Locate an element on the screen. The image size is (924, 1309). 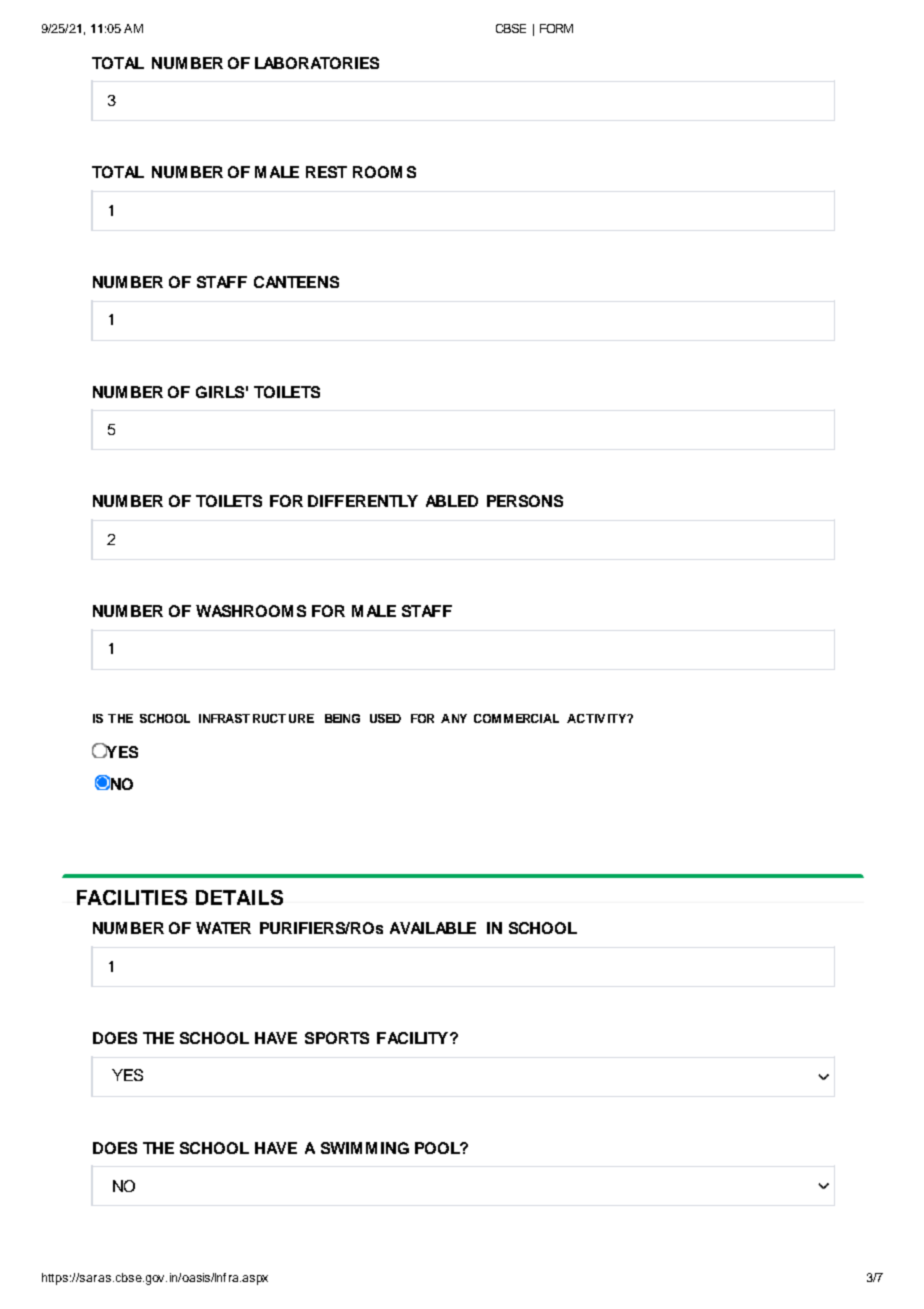
REST is located at coordinates (326, 172).
